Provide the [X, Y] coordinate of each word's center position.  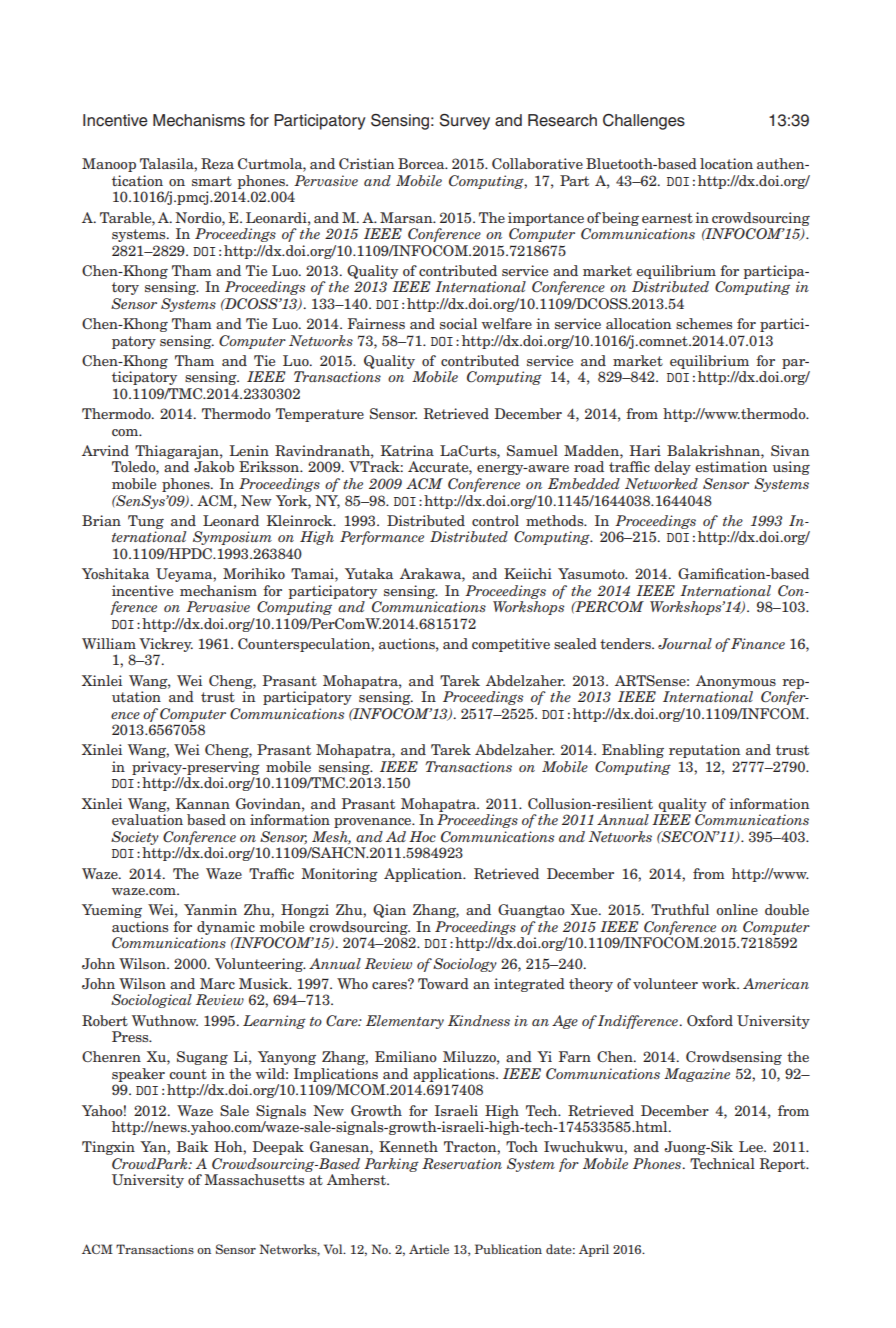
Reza [217, 163]
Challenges [644, 122]
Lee [752, 1146]
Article [429, 1249]
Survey [465, 122]
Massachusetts [254, 1179]
